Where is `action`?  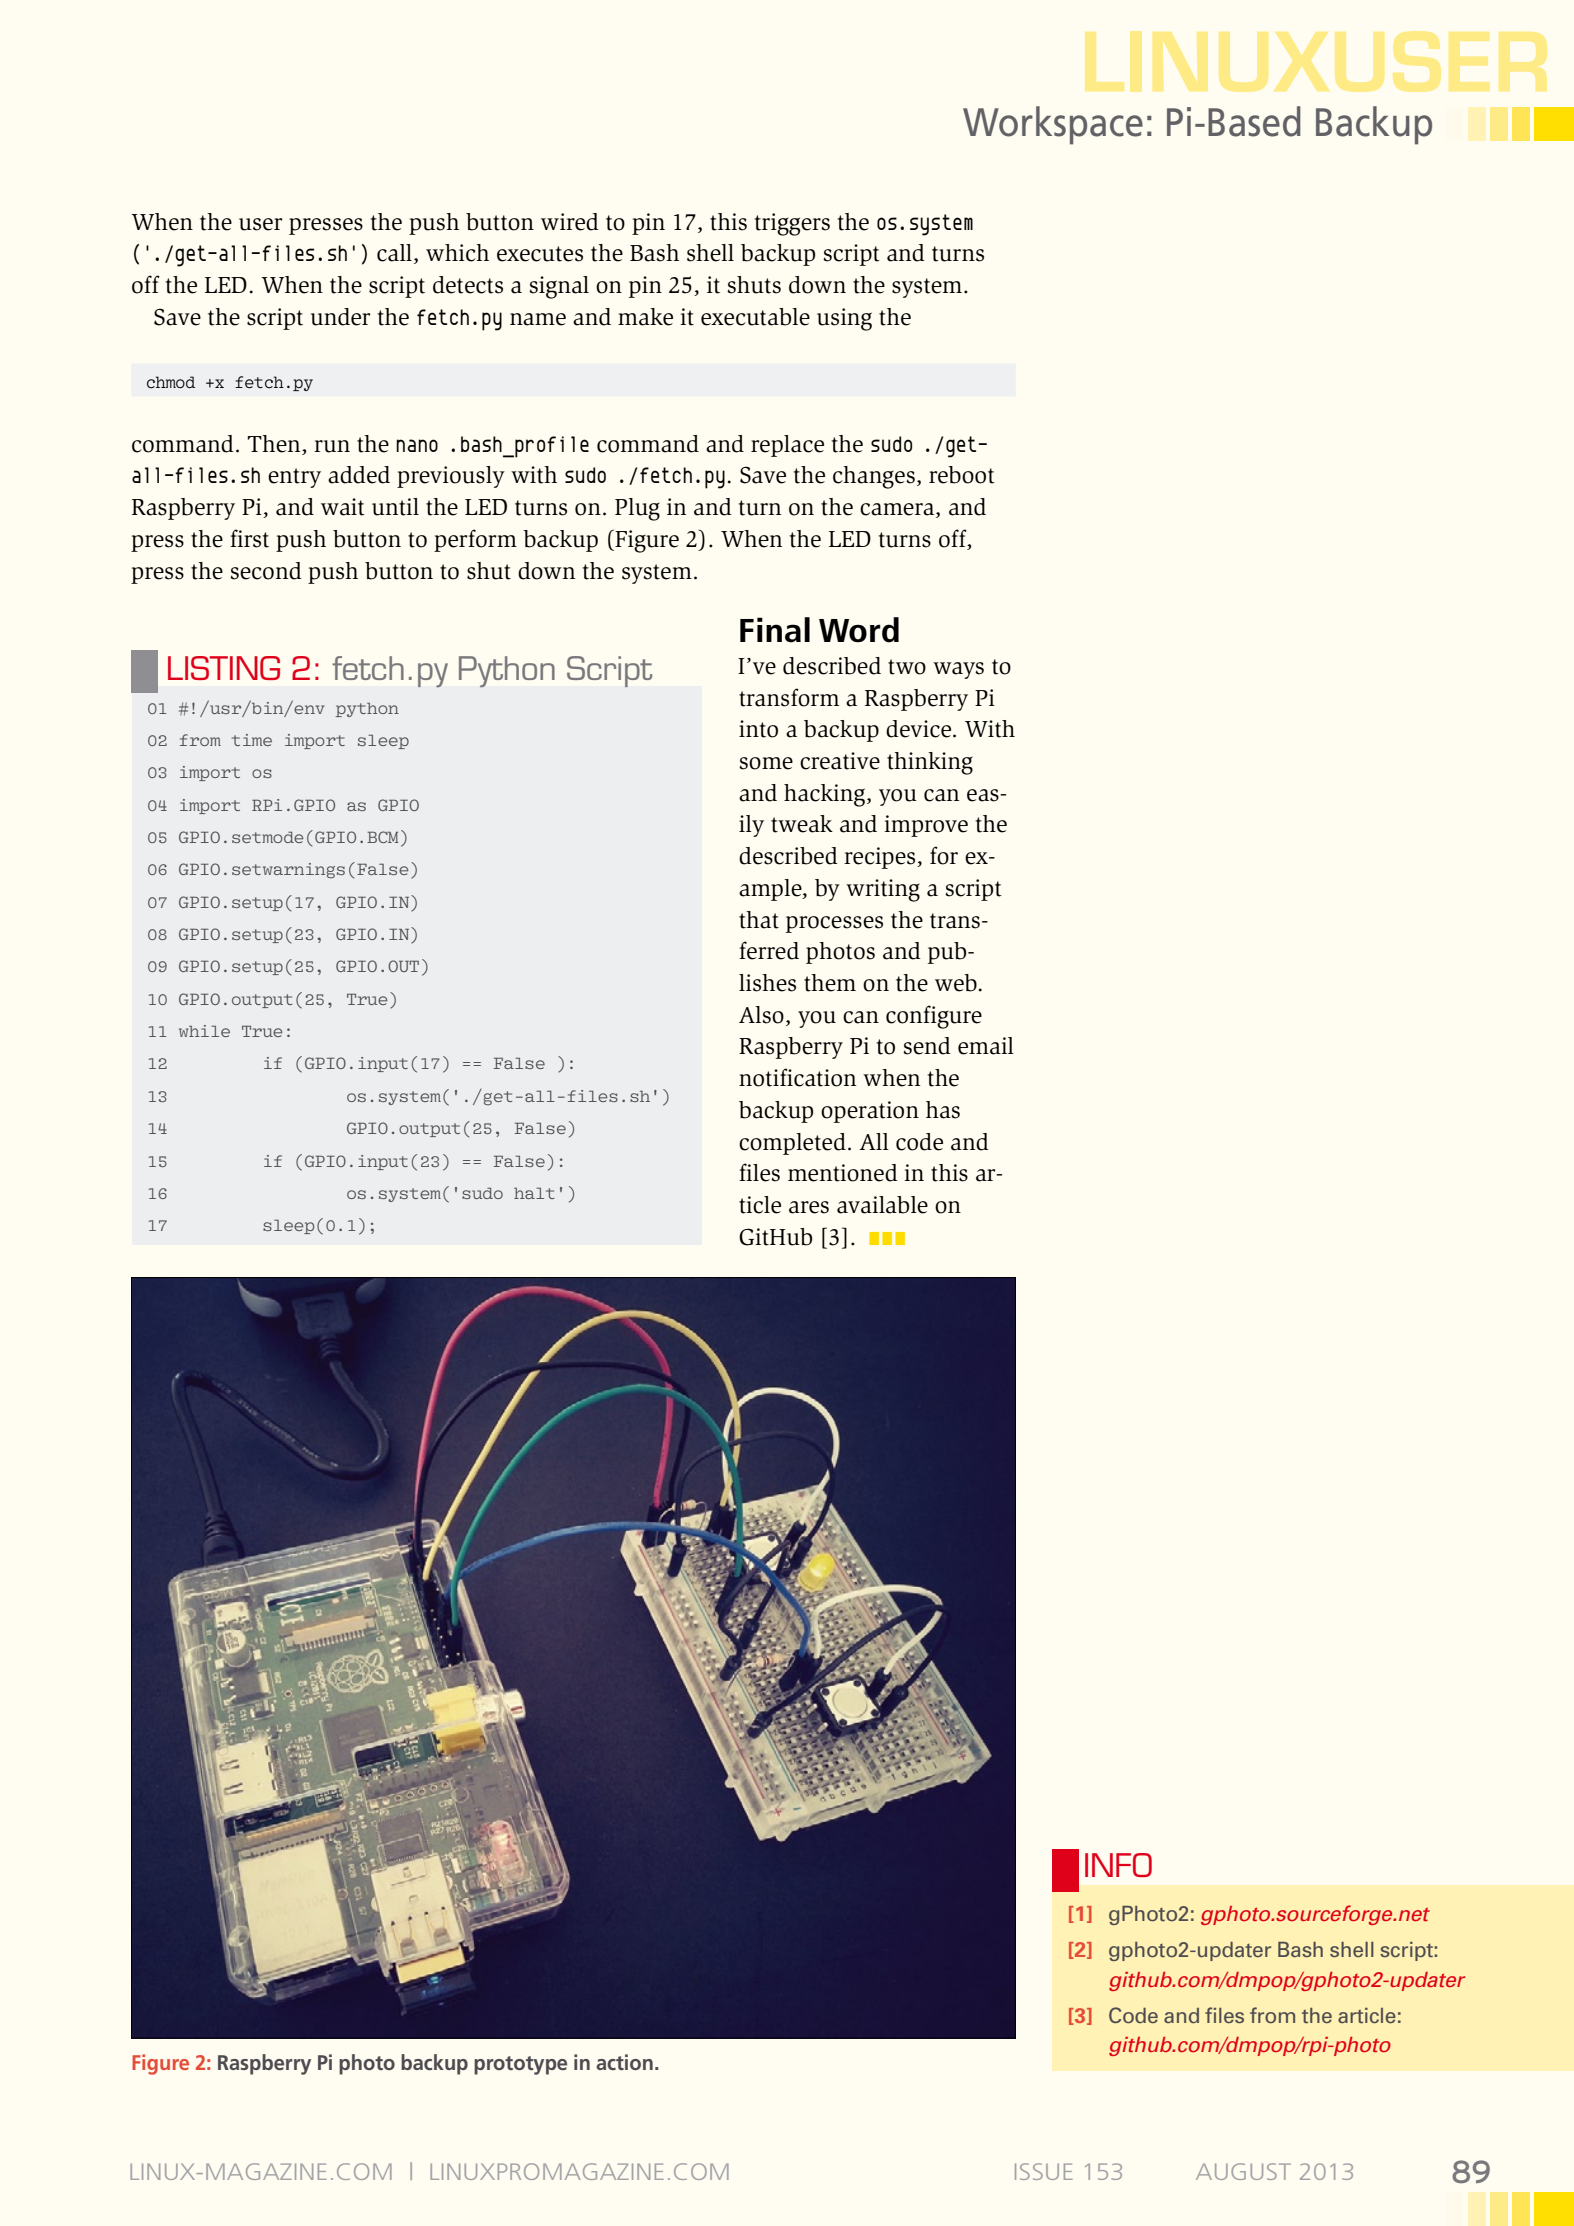
action is located at coordinates (624, 2062).
